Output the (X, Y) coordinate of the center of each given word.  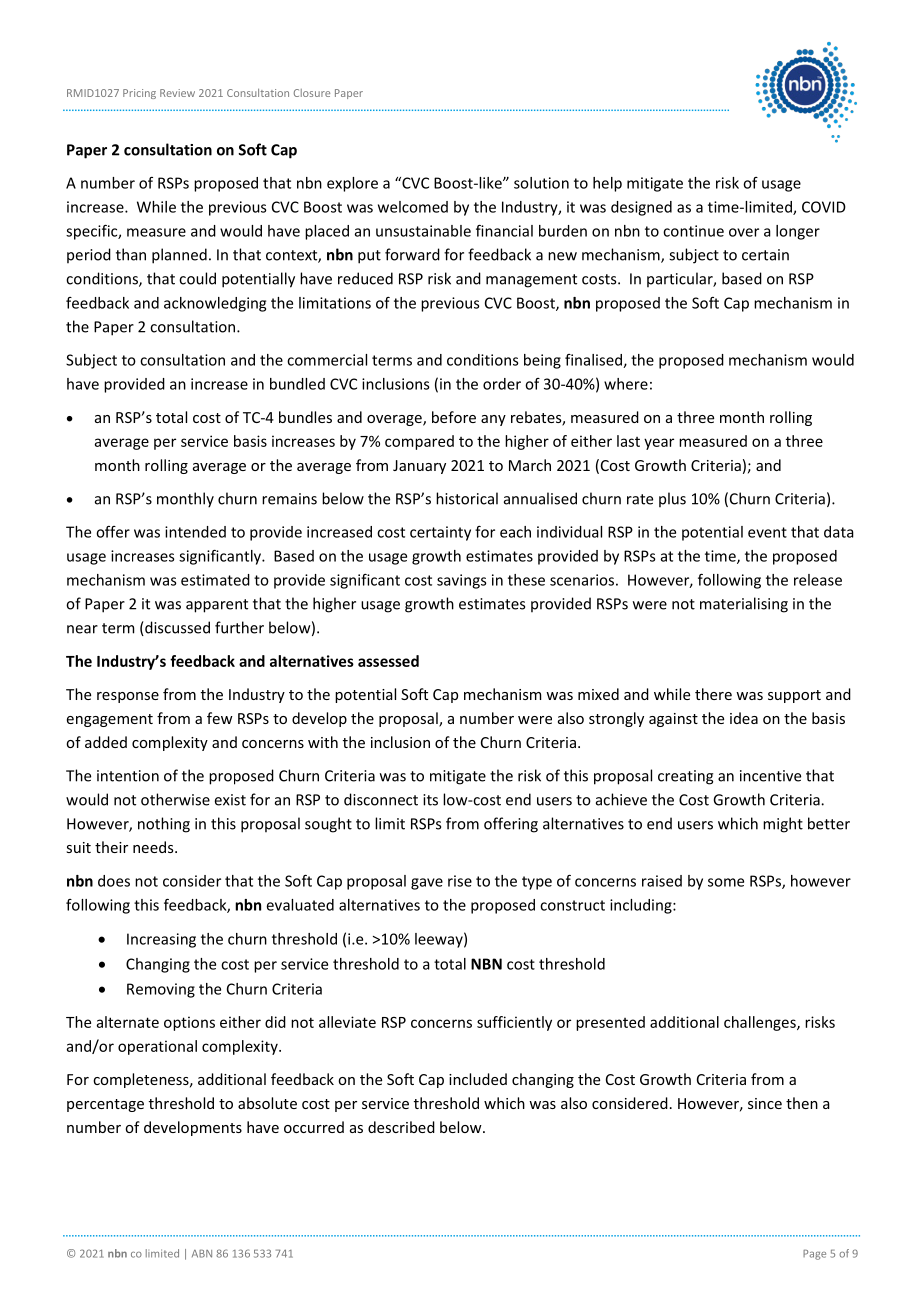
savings (461, 581)
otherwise (175, 799)
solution (541, 183)
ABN (202, 1253)
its (430, 800)
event (767, 532)
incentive (770, 776)
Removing (161, 990)
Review (177, 93)
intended (195, 532)
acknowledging (215, 304)
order (502, 384)
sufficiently (514, 1023)
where (626, 384)
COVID (824, 207)
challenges (761, 1023)
